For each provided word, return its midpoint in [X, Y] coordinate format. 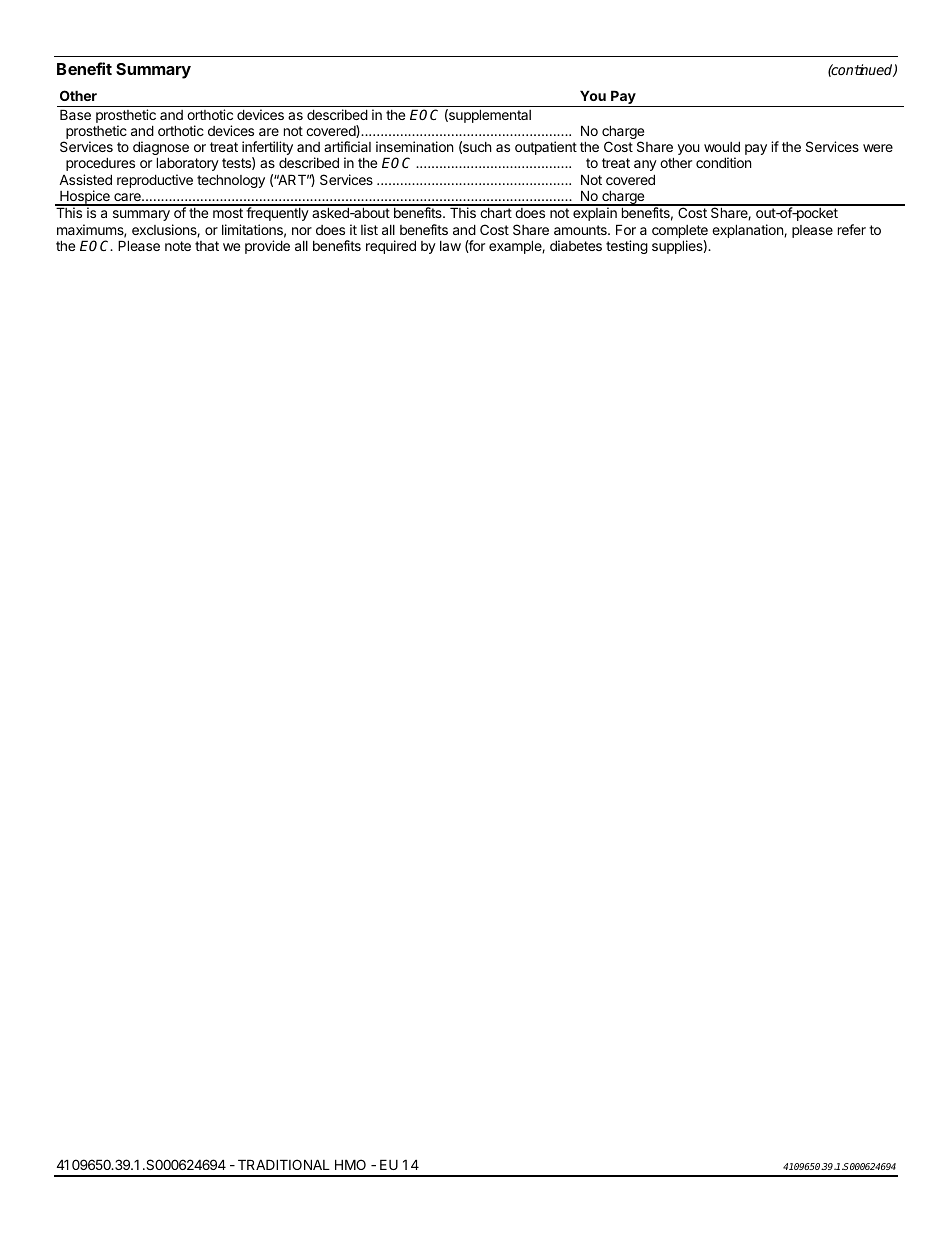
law [450, 246]
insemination [414, 146]
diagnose [161, 149]
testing [627, 247]
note [178, 246]
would [722, 146]
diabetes [576, 245]
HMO [350, 1164]
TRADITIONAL [284, 1164]
